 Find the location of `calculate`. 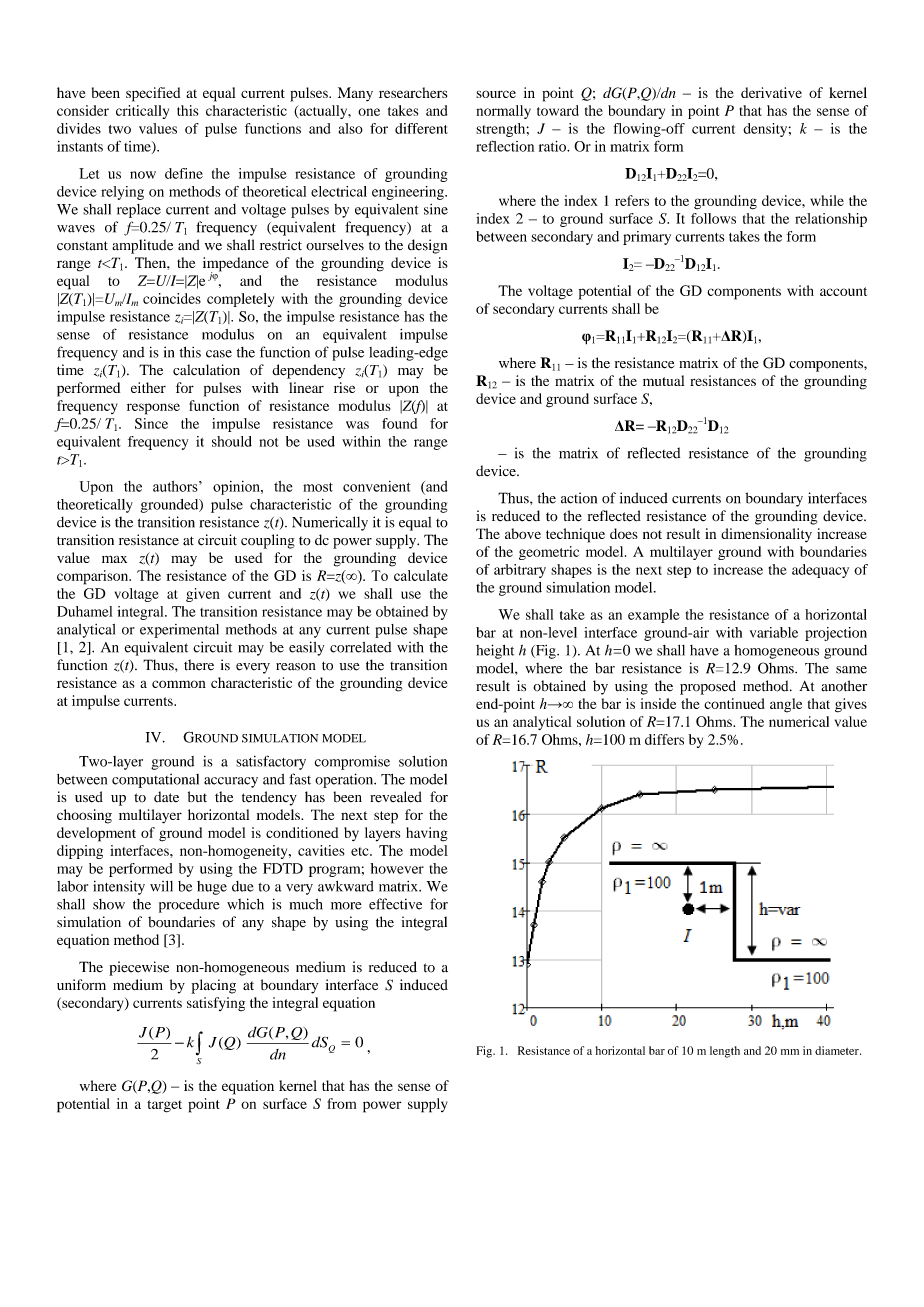

calculate is located at coordinates (421, 575).
